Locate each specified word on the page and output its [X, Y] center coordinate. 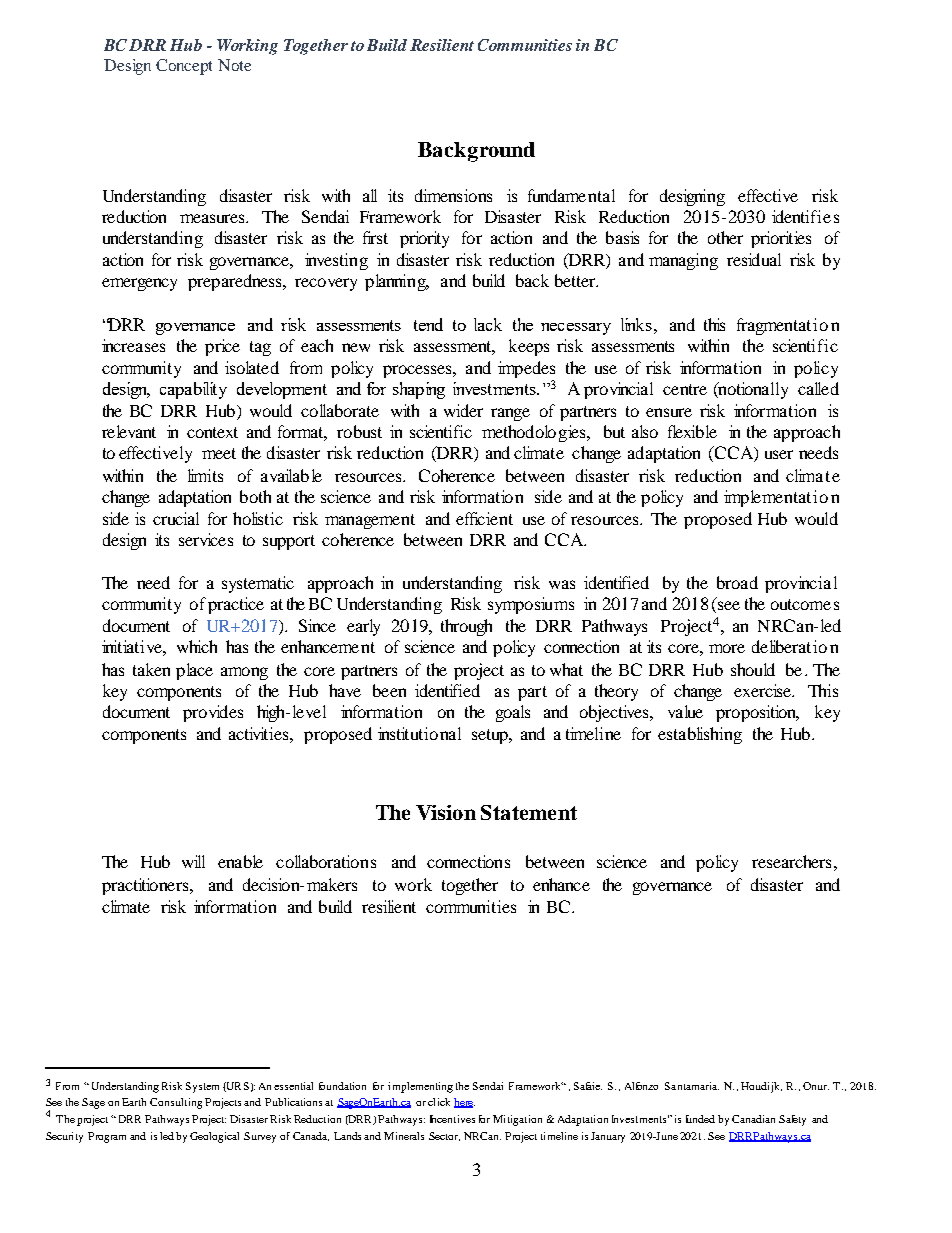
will [193, 861]
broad [737, 582]
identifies [805, 216]
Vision [446, 812]
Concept [184, 67]
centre [685, 389]
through [466, 627]
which [197, 646]
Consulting [176, 1103]
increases [133, 345]
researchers [791, 861]
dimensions [453, 195]
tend [428, 324]
